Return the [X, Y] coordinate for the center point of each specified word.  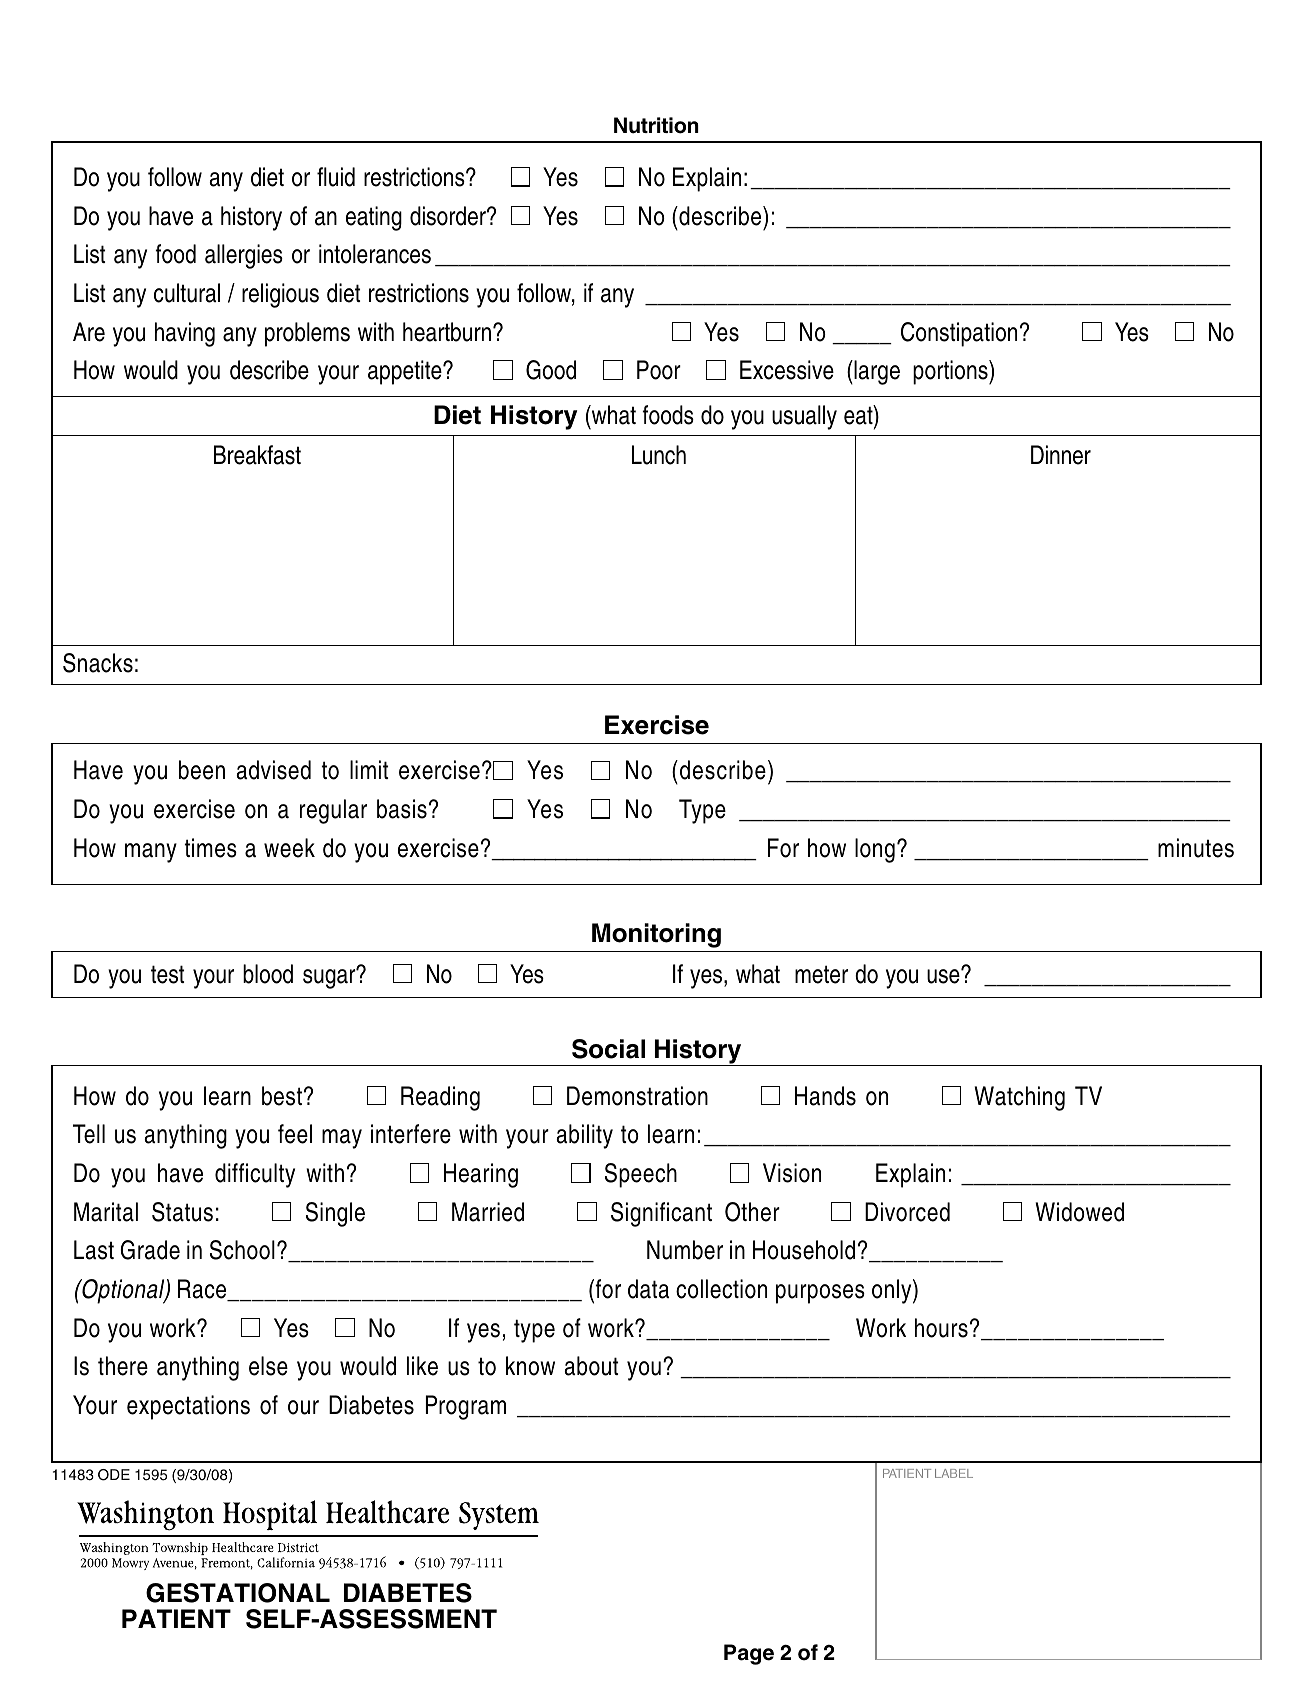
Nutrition [656, 125]
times [210, 848]
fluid [336, 177]
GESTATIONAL [238, 1593]
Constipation [959, 334]
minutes [1196, 848]
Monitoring [656, 935]
